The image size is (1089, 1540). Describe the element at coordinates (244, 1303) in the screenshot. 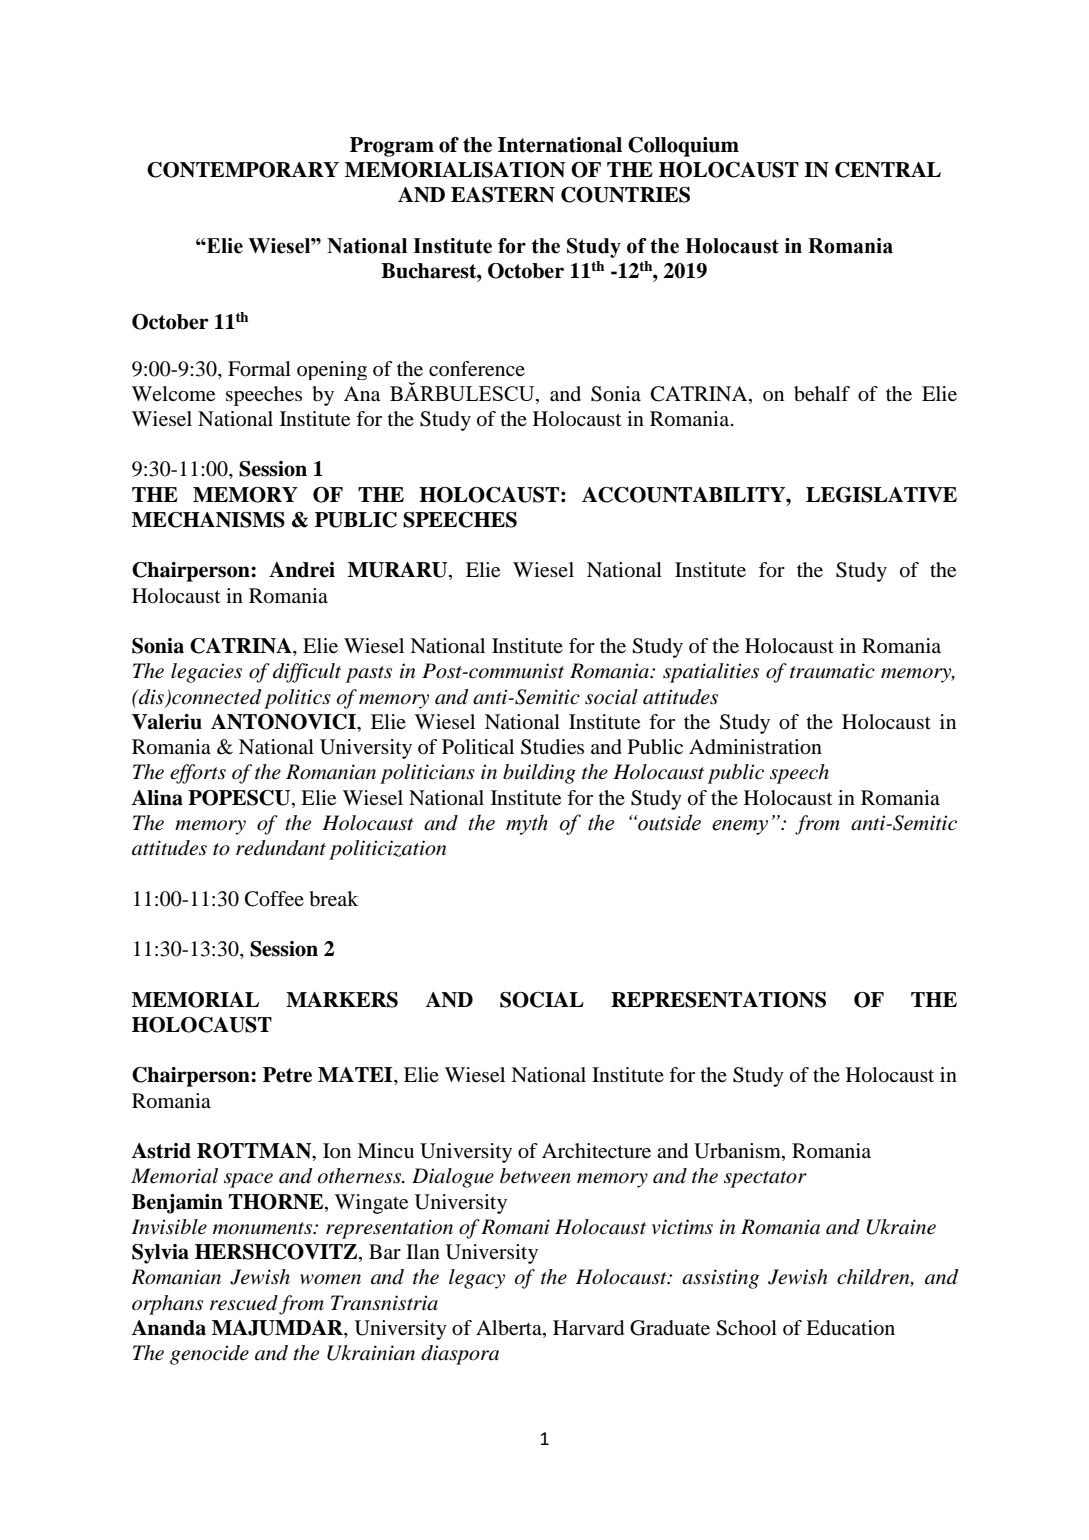

I see `rescued` at that location.
